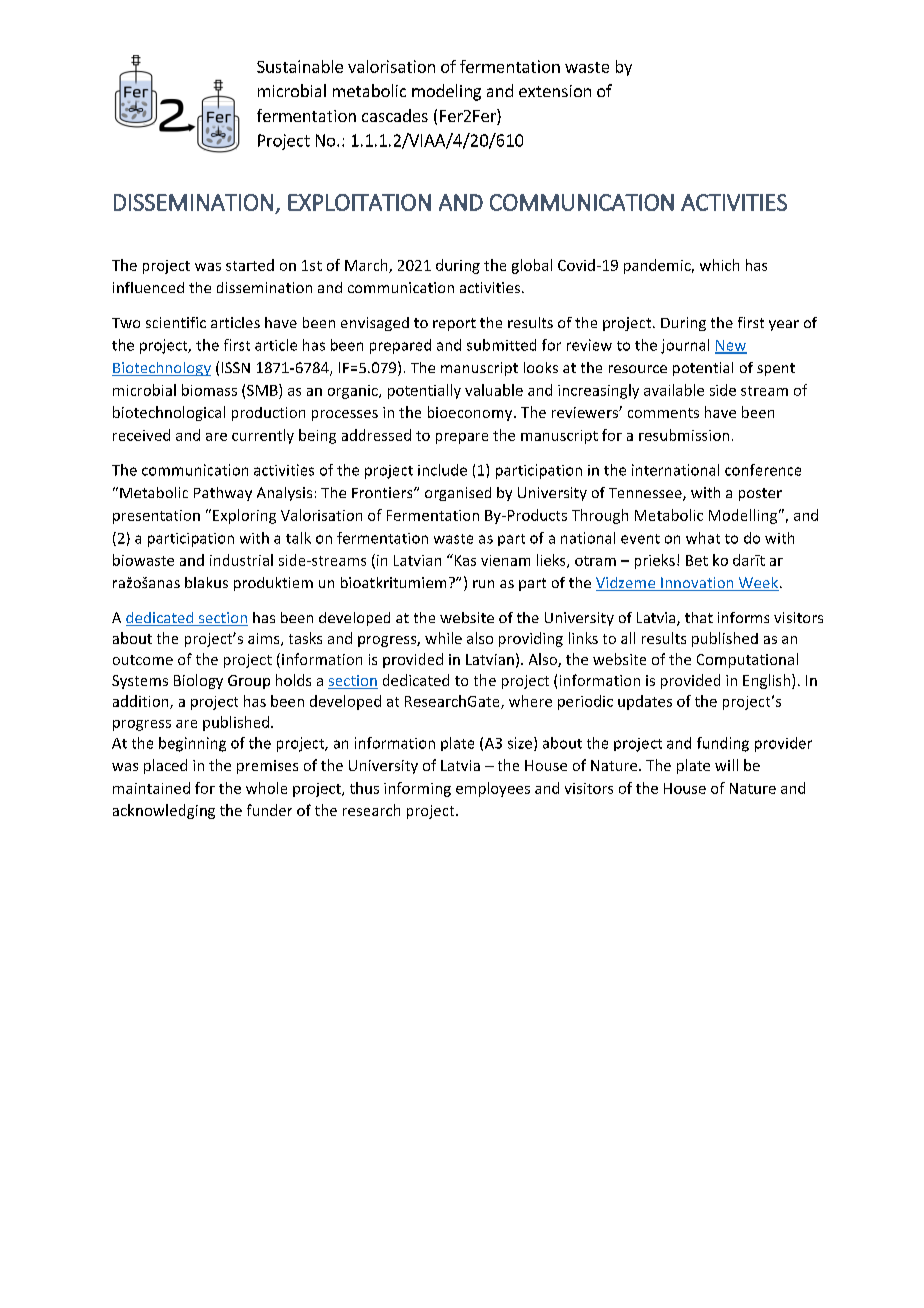 The image size is (924, 1308). I want to click on informing, so click(417, 789).
